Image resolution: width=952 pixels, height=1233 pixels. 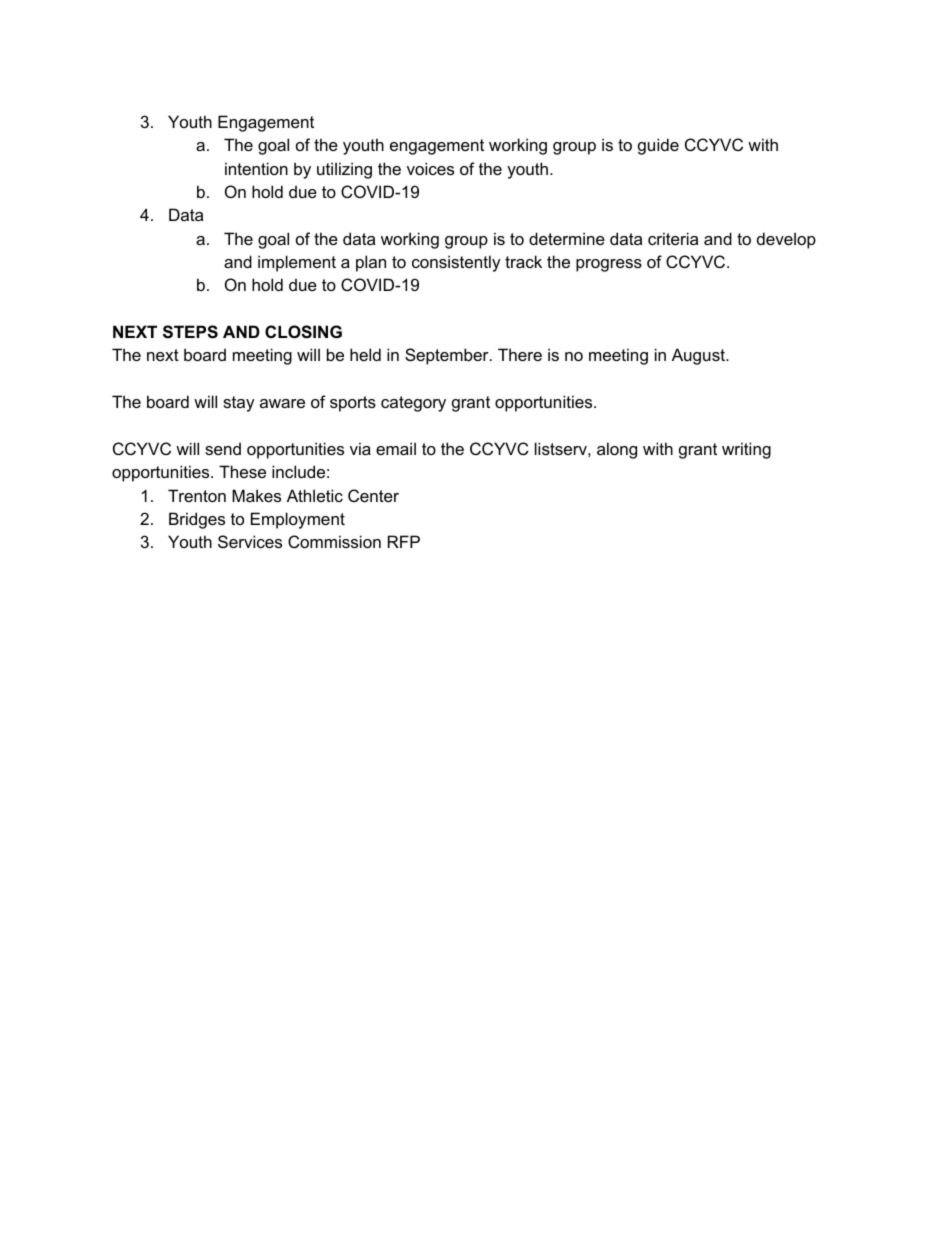 What do you see at coordinates (520, 354) in the page?
I see `There` at bounding box center [520, 354].
